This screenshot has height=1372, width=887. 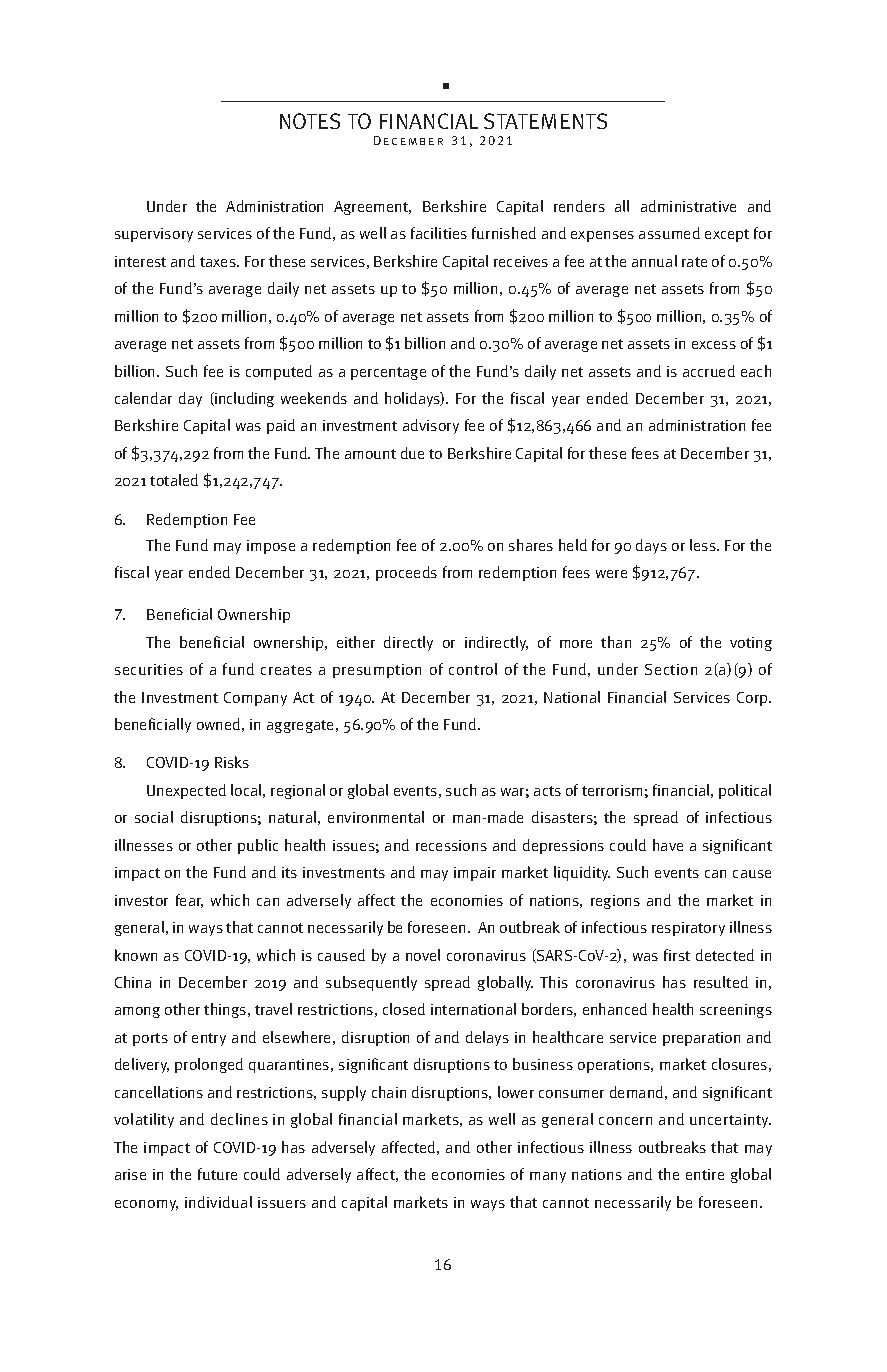 What do you see at coordinates (154, 235) in the screenshot?
I see `supervisory` at bounding box center [154, 235].
